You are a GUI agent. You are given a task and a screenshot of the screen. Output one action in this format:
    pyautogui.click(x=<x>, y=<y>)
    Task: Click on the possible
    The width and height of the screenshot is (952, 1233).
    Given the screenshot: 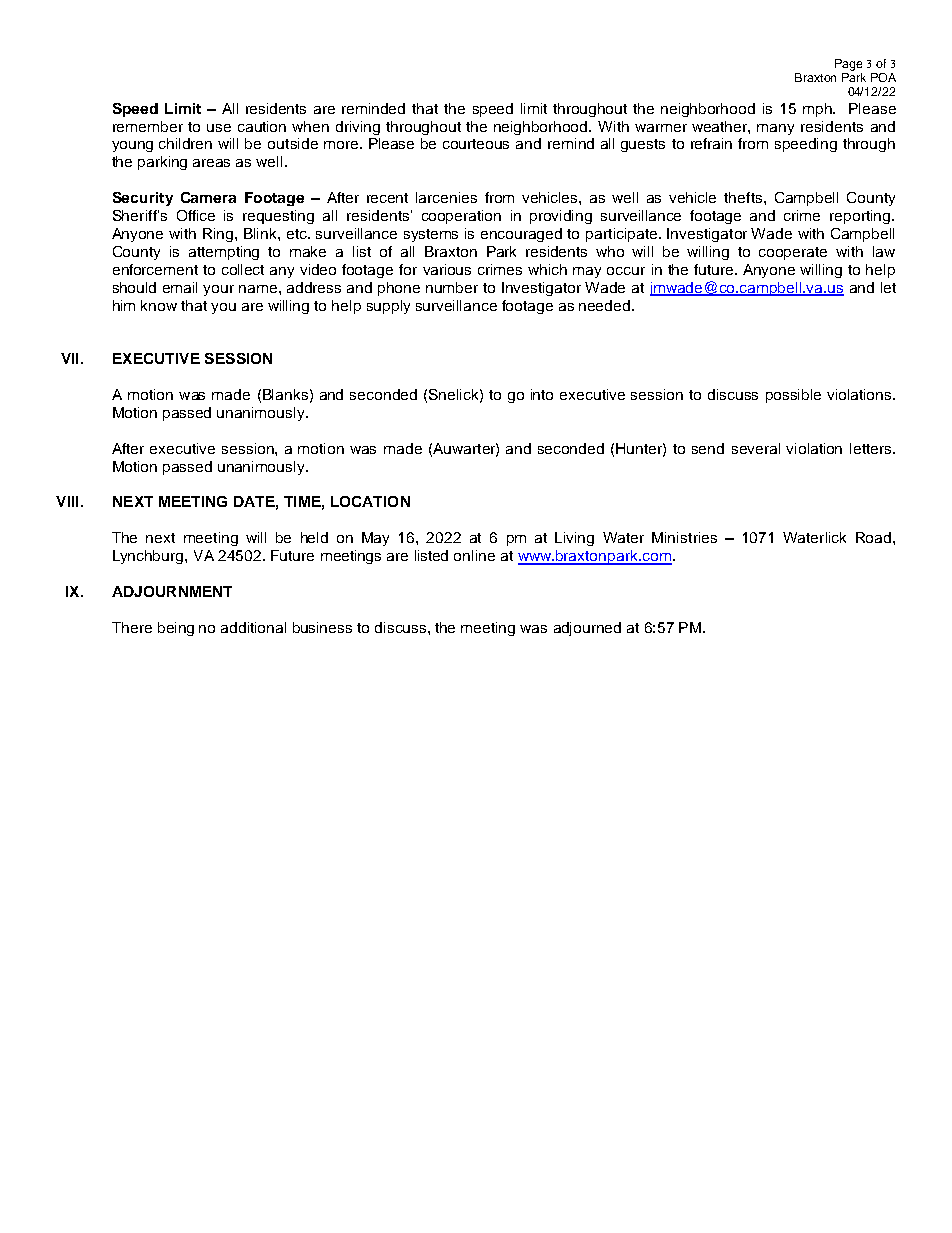 What is the action you would take?
    pyautogui.click(x=793, y=396)
